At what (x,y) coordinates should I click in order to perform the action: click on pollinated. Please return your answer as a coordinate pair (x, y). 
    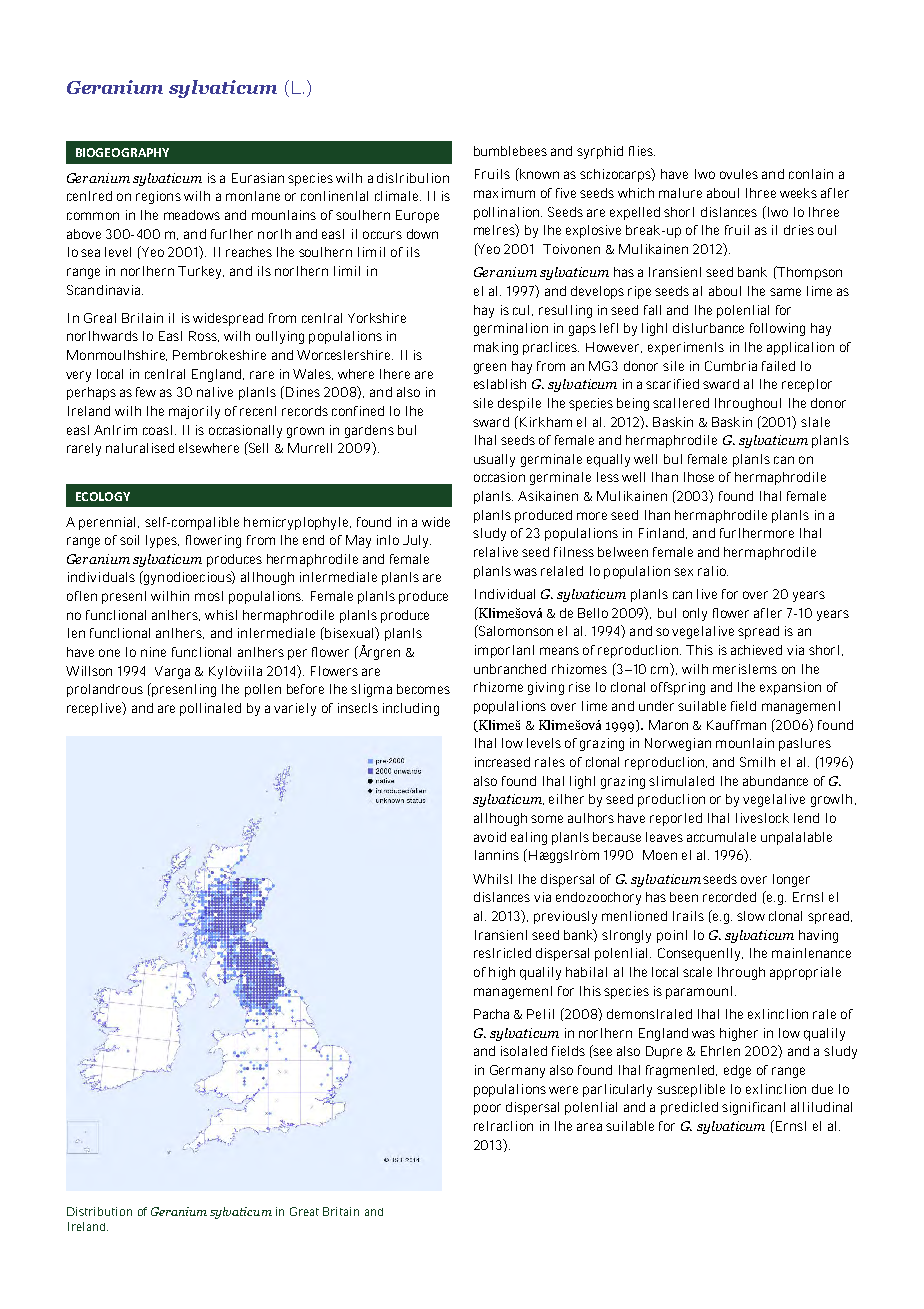
    Looking at the image, I should click on (210, 709).
